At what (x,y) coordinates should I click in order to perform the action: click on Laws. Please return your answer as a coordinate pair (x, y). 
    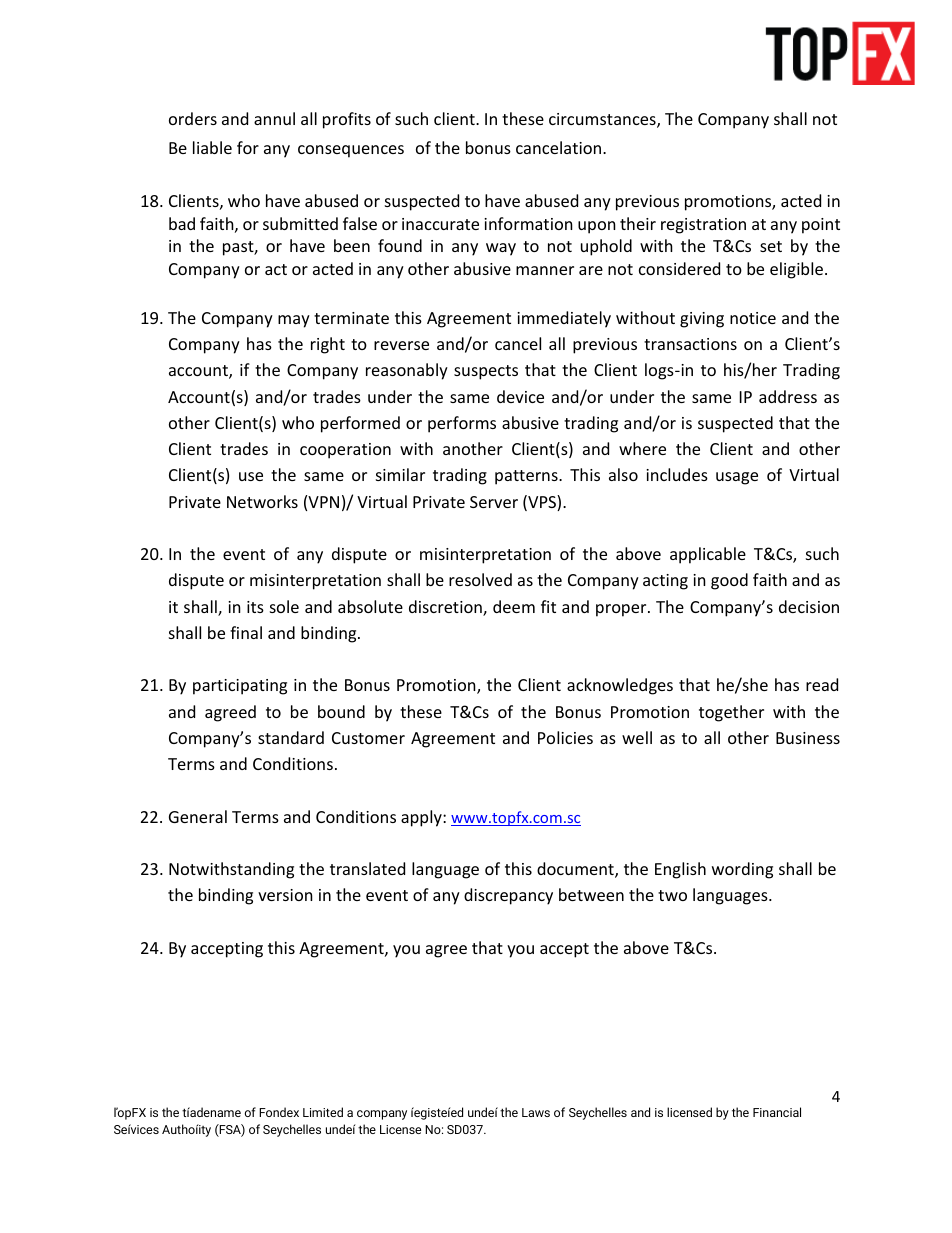
    Looking at the image, I should click on (536, 1112).
